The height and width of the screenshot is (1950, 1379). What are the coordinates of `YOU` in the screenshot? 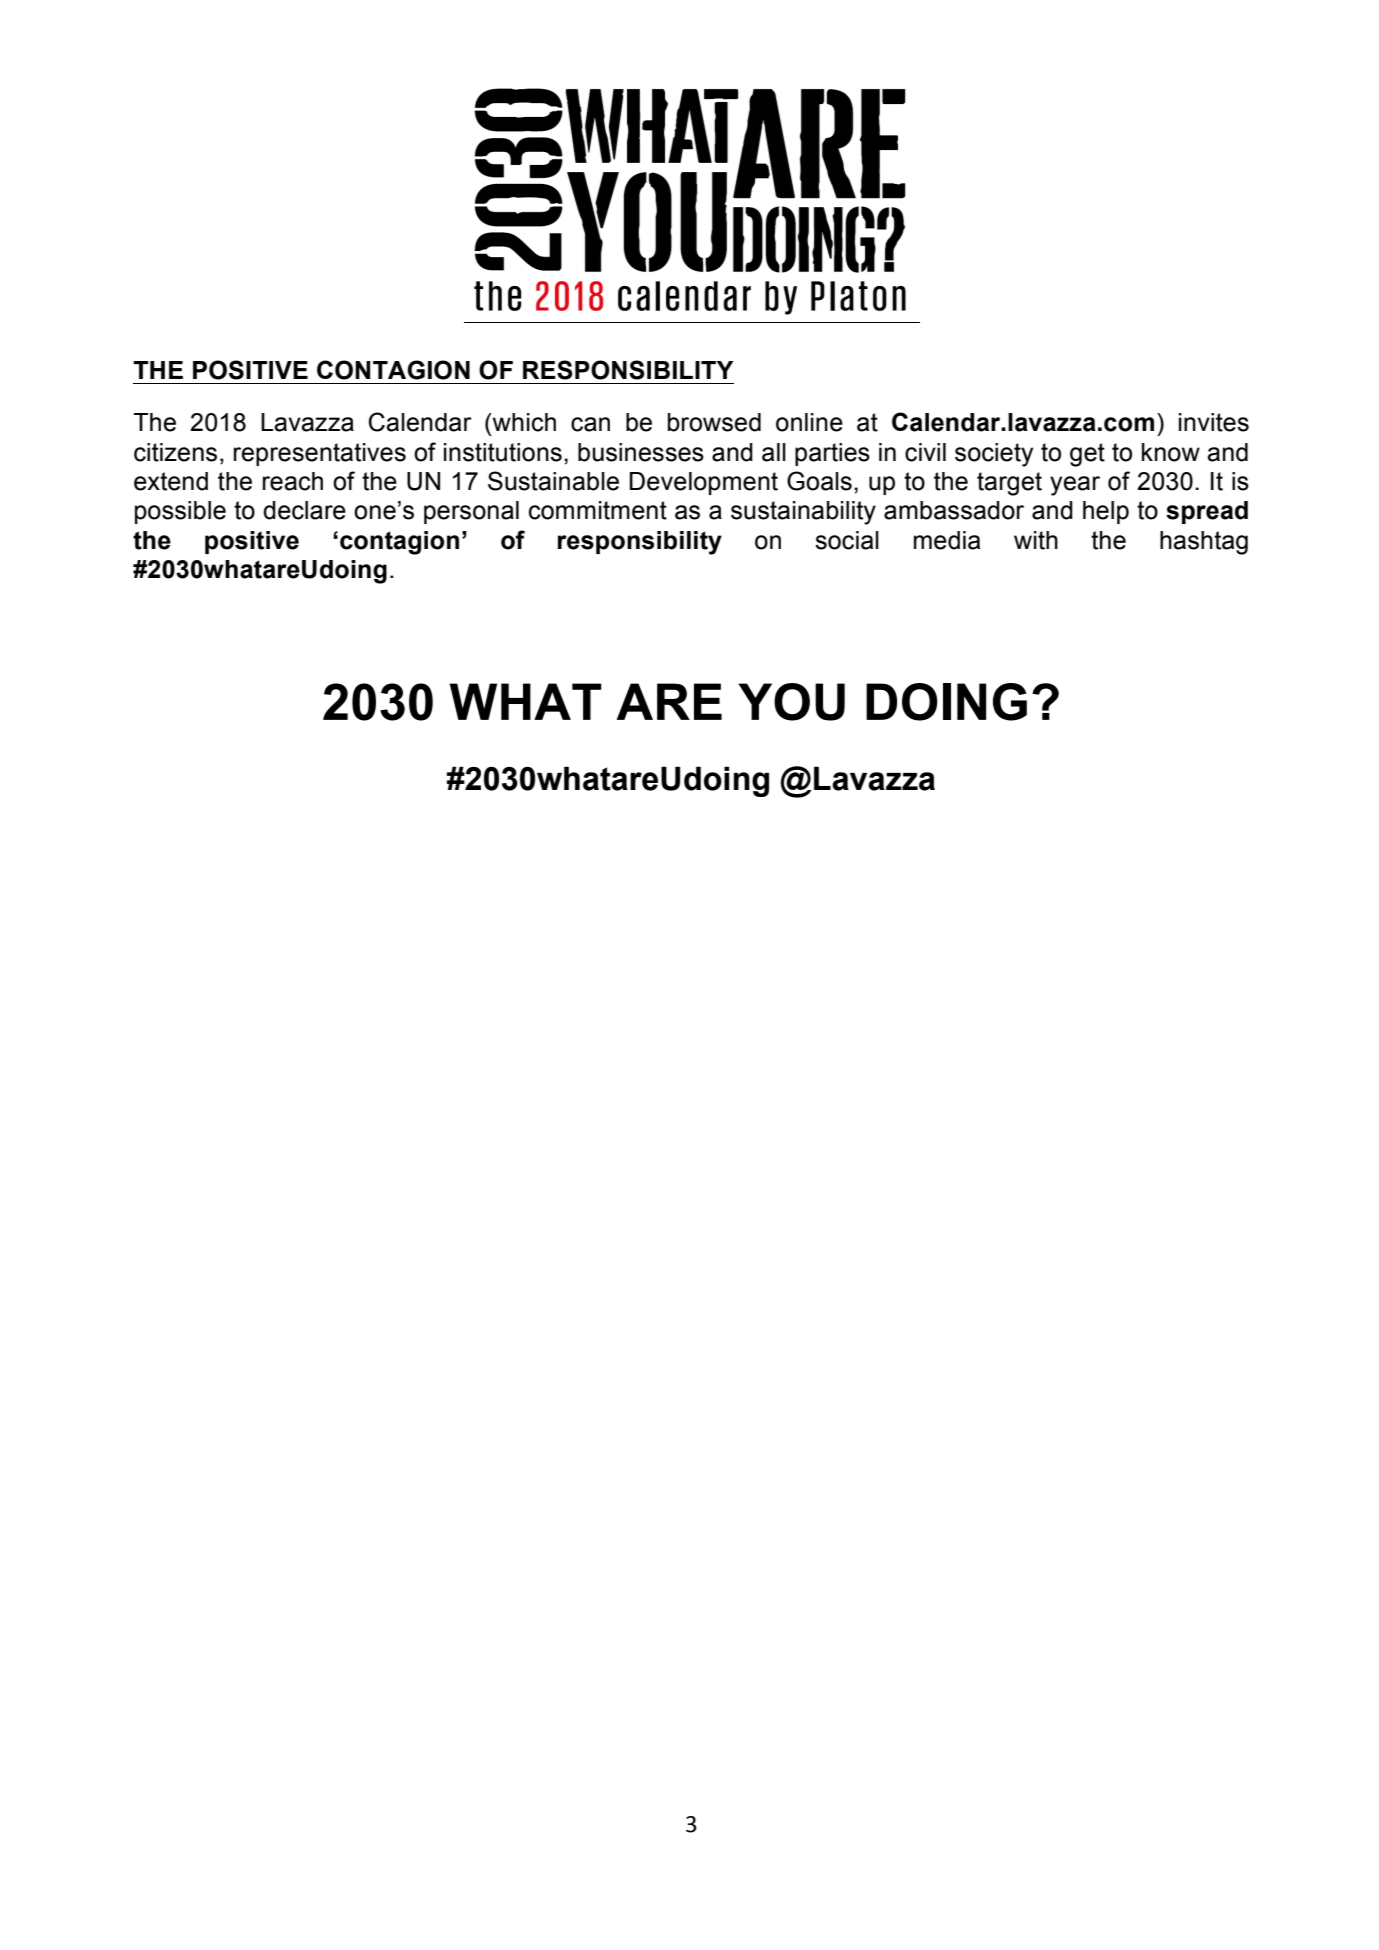 It's located at (792, 702).
